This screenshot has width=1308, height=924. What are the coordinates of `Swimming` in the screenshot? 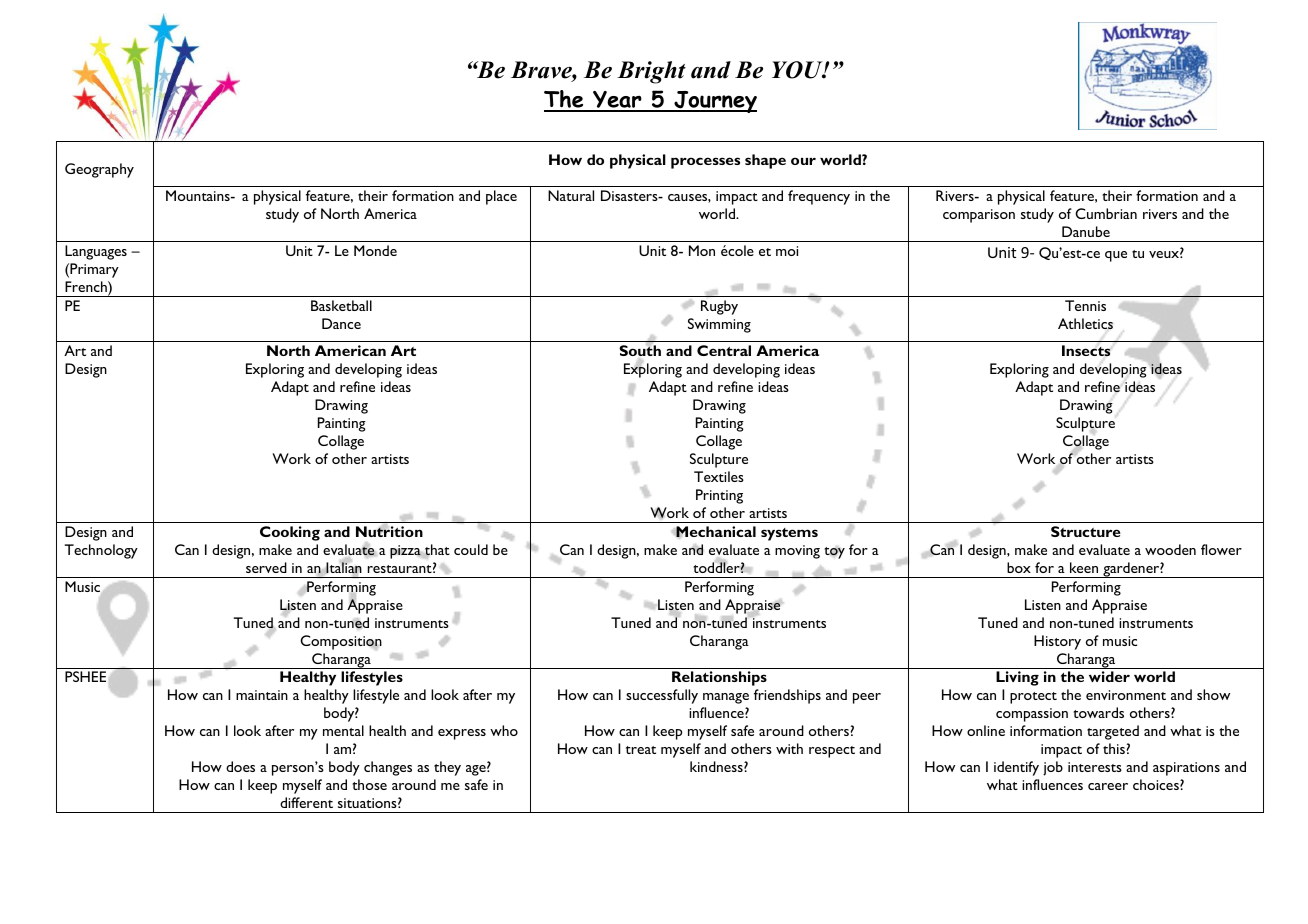 It's located at (719, 325).
